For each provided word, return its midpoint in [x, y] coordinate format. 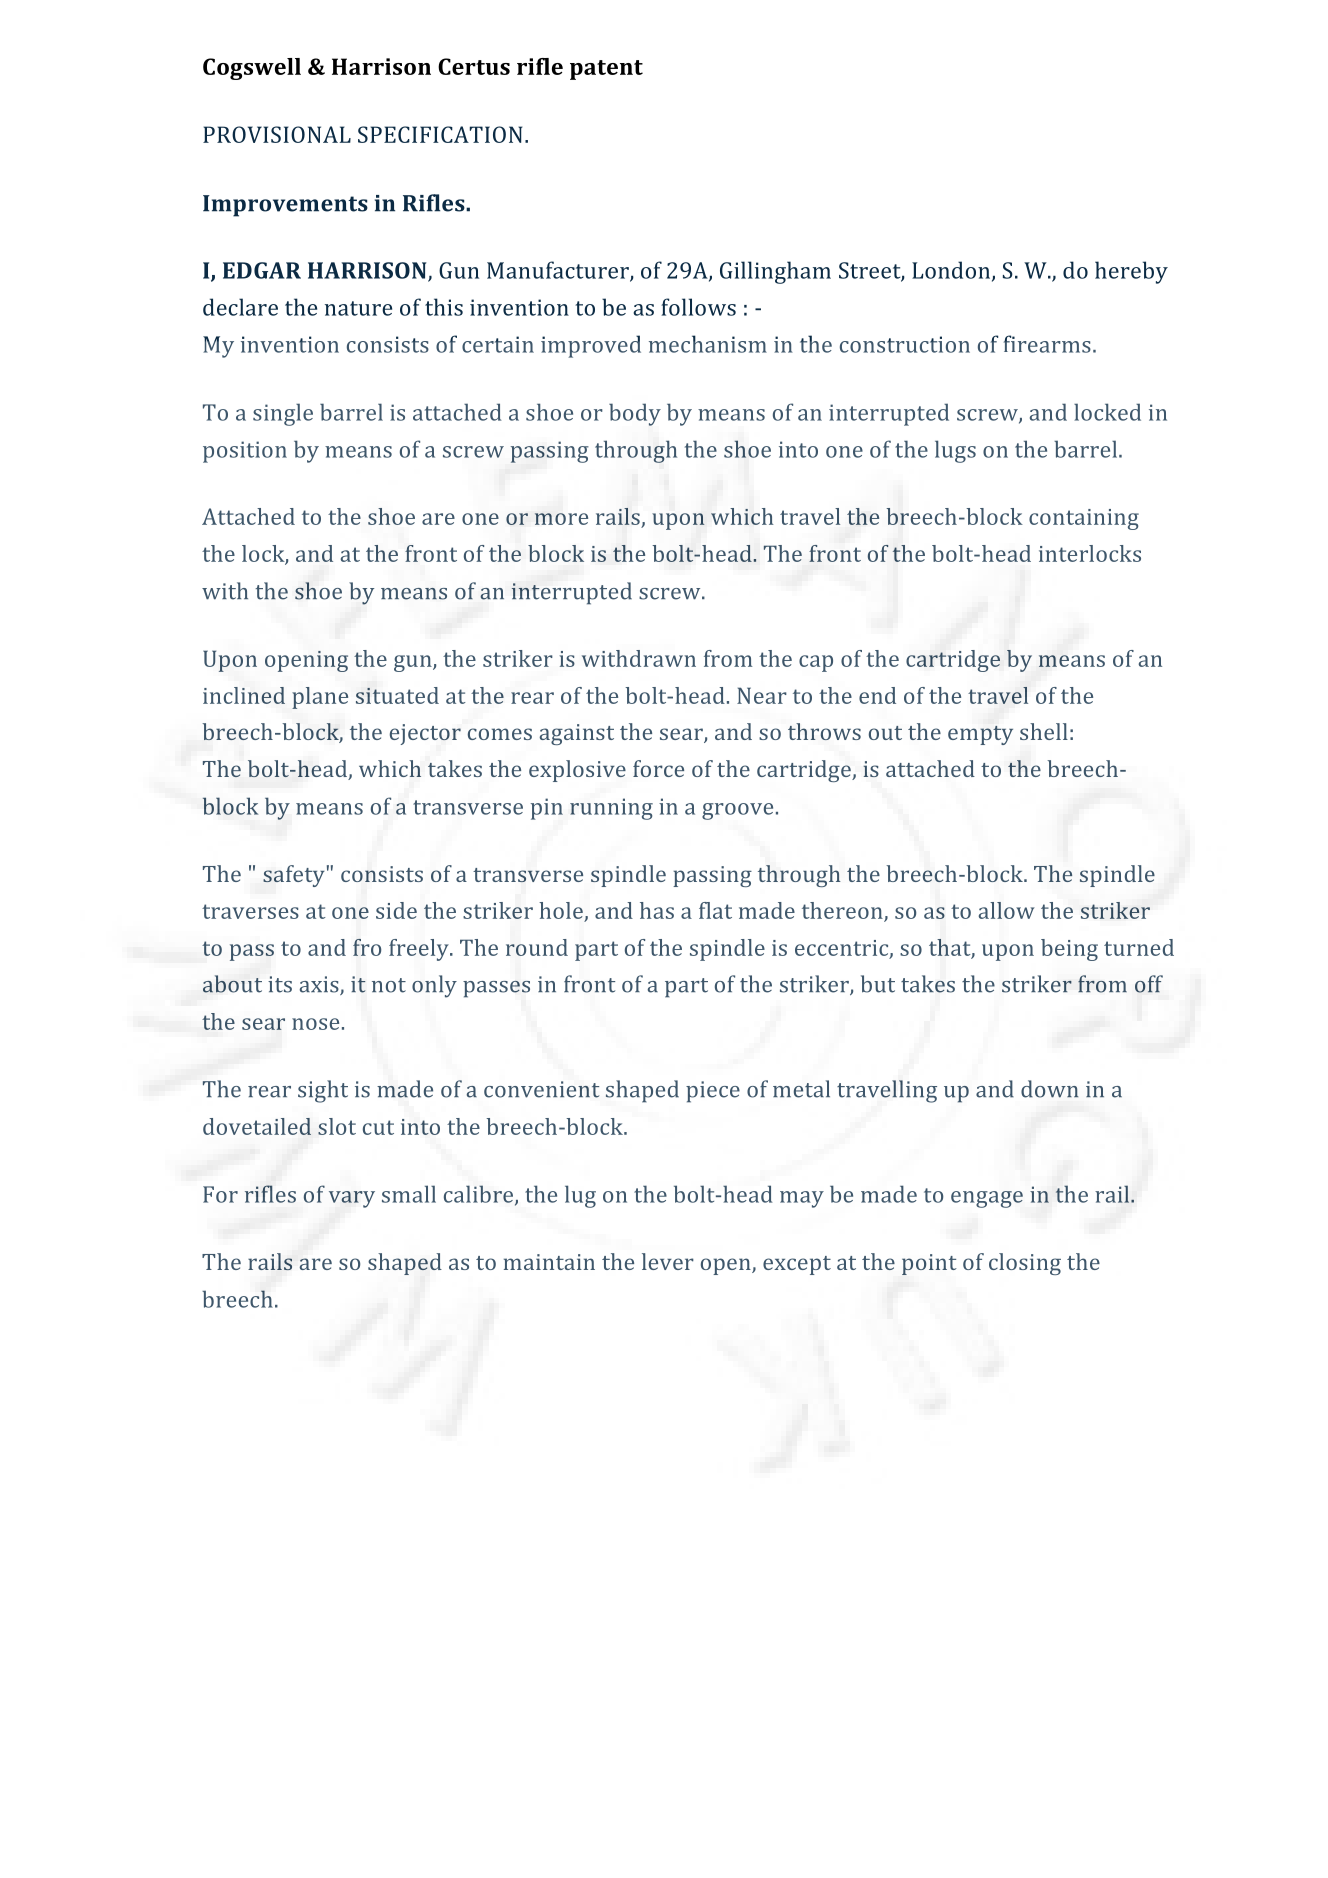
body [635, 414]
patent [606, 70]
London [952, 271]
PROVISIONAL [277, 134]
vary [352, 1199]
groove [737, 811]
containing [1084, 519]
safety [294, 876]
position [245, 452]
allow [1007, 910]
